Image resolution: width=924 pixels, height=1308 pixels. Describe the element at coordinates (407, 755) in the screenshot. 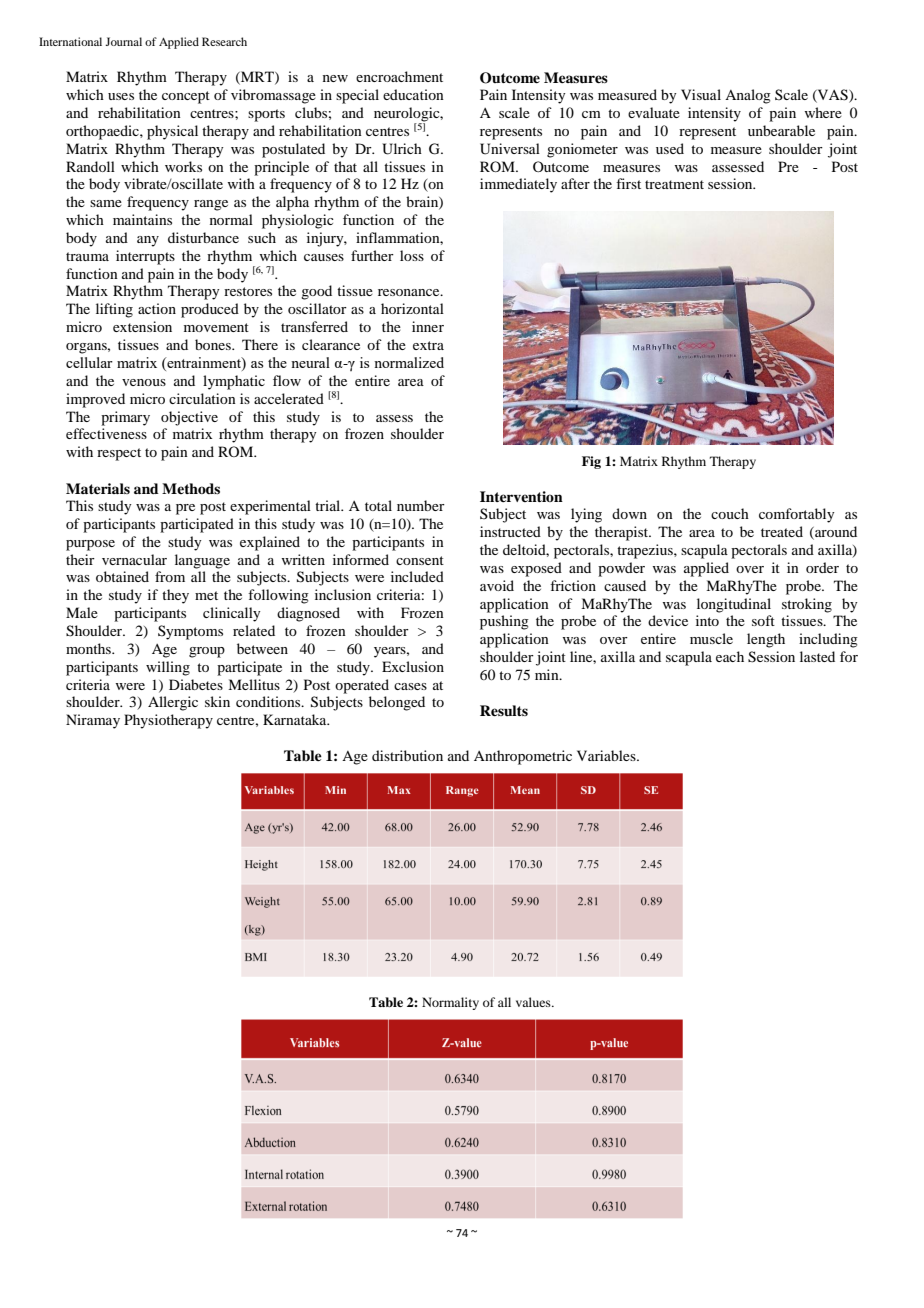

I see `distribution` at that location.
